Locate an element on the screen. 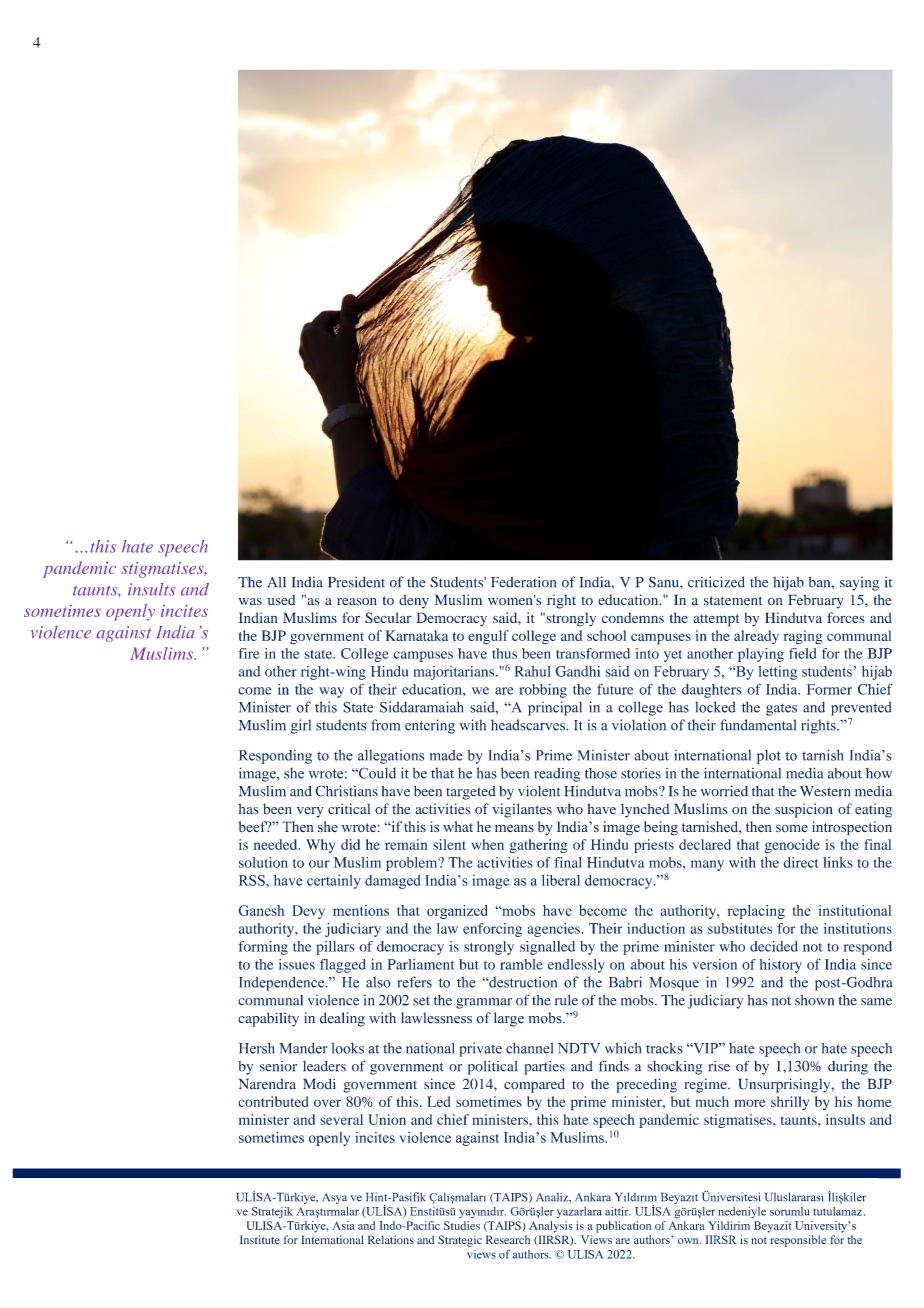  Analysis is located at coordinates (551, 1227).
